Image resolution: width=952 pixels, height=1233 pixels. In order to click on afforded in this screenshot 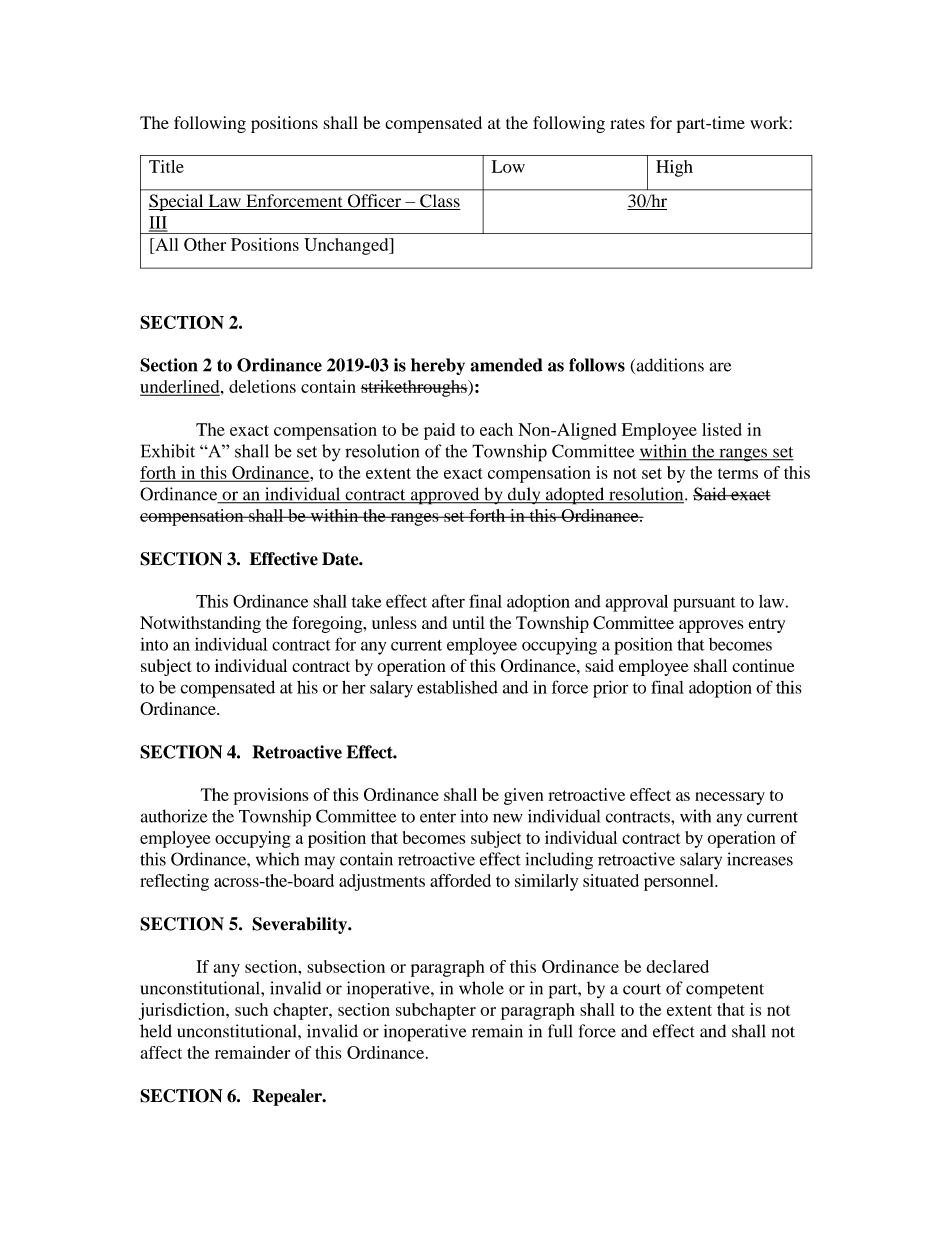, I will do `click(460, 880)`.
